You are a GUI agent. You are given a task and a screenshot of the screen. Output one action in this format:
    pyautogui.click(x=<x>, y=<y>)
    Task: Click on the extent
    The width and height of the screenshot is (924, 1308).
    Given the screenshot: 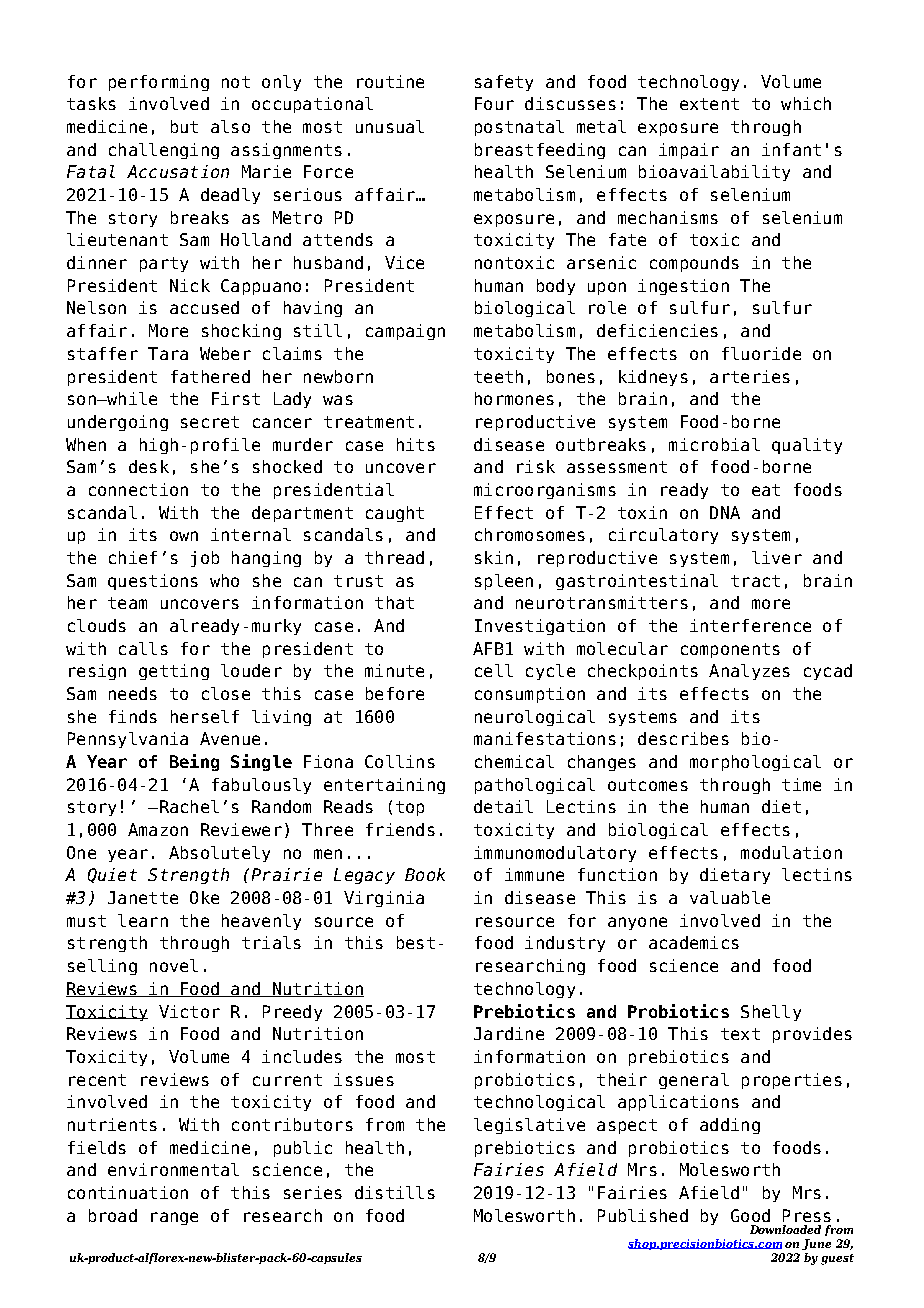 What is the action you would take?
    pyautogui.click(x=709, y=104)
